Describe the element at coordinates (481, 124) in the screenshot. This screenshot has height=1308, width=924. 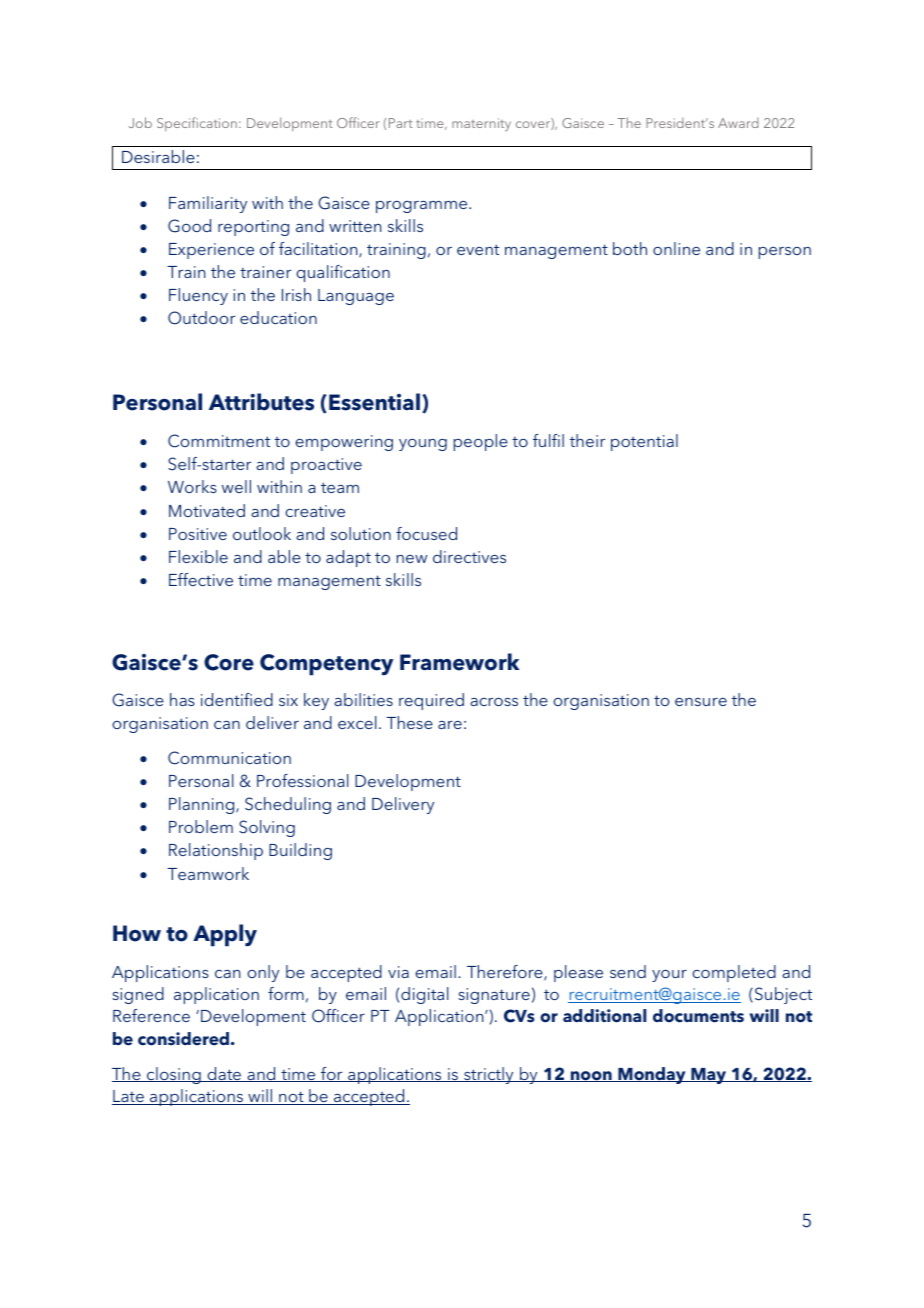
I see `maternity` at that location.
